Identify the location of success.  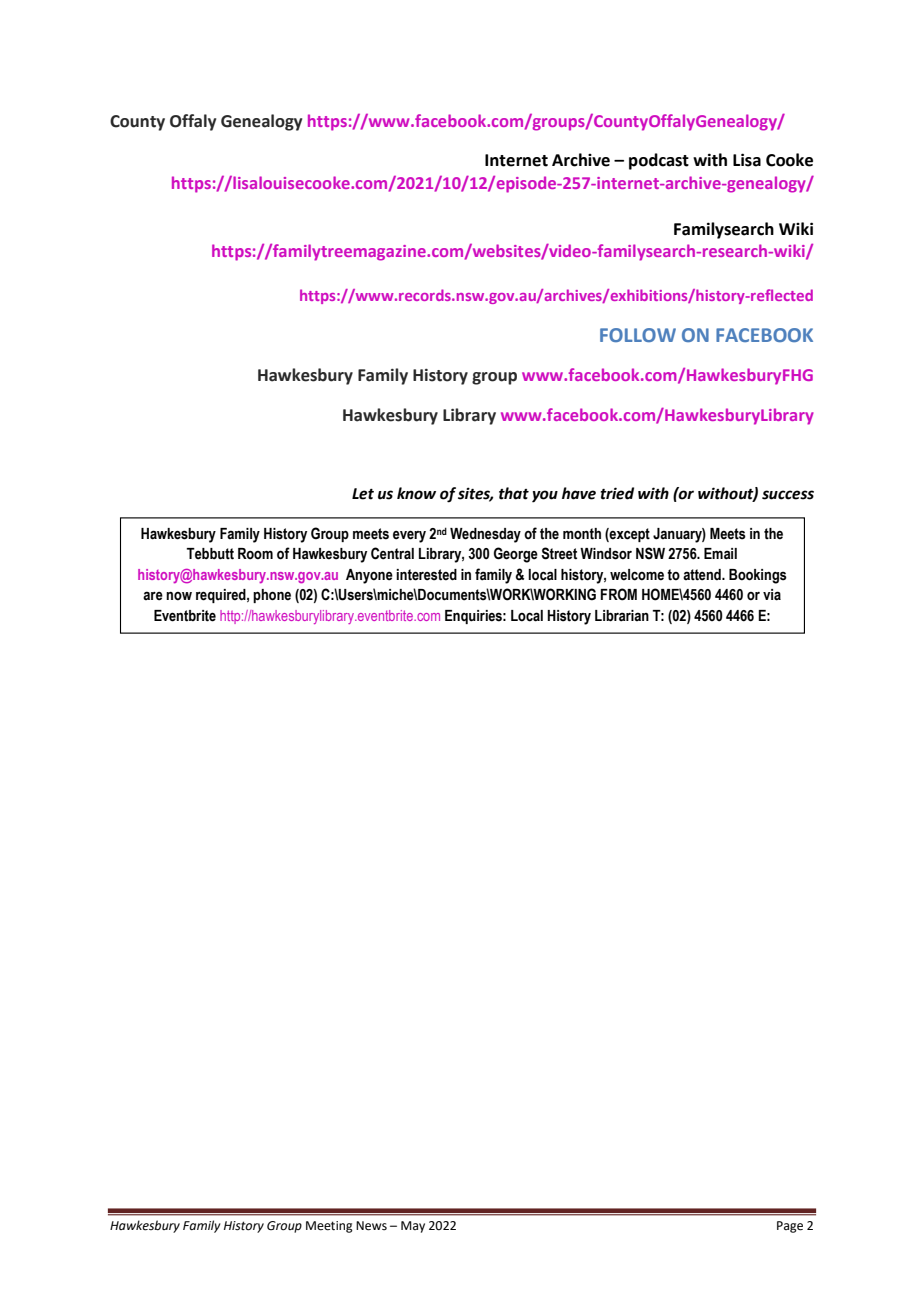
(788, 495).
